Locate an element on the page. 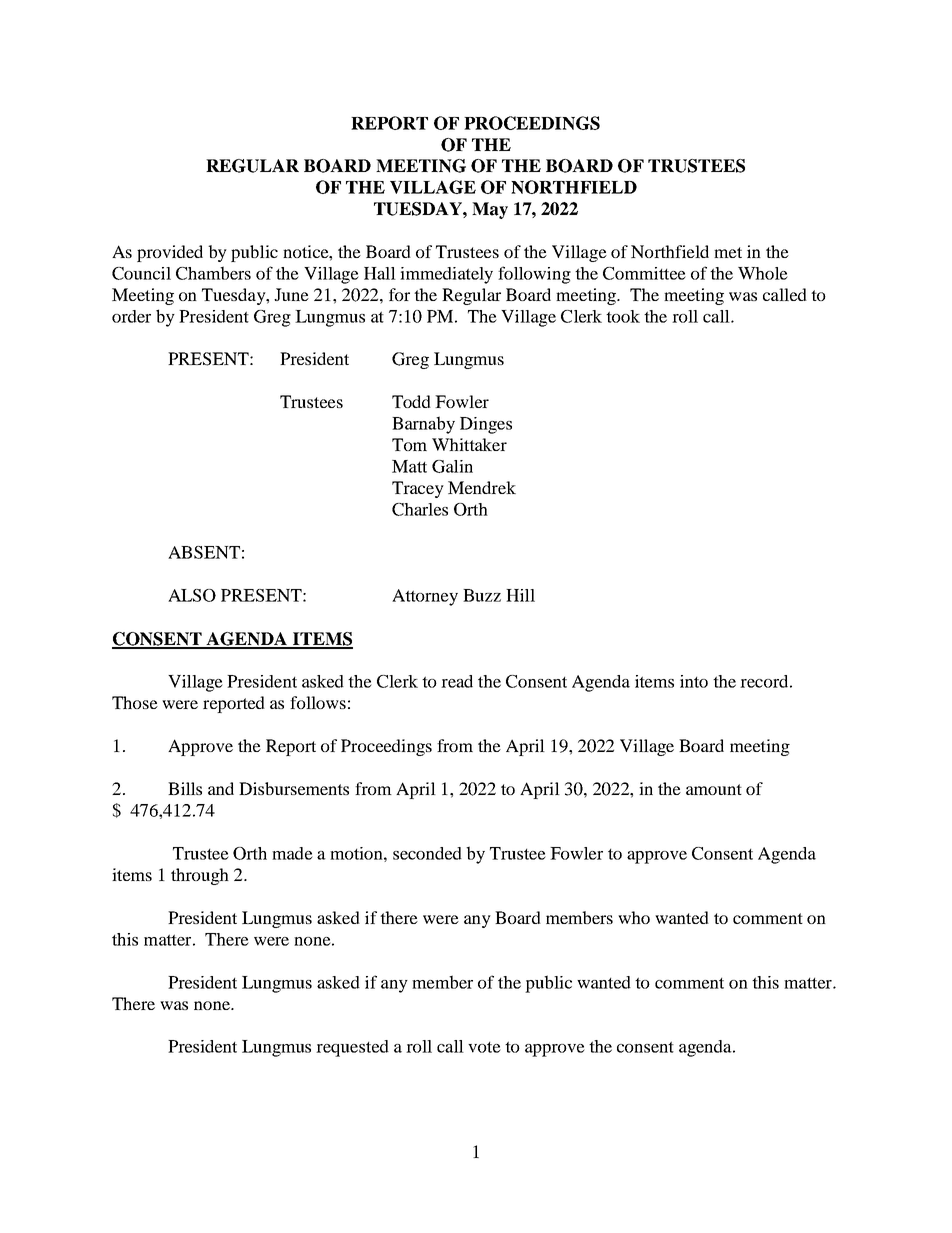  ALSO is located at coordinates (192, 595).
